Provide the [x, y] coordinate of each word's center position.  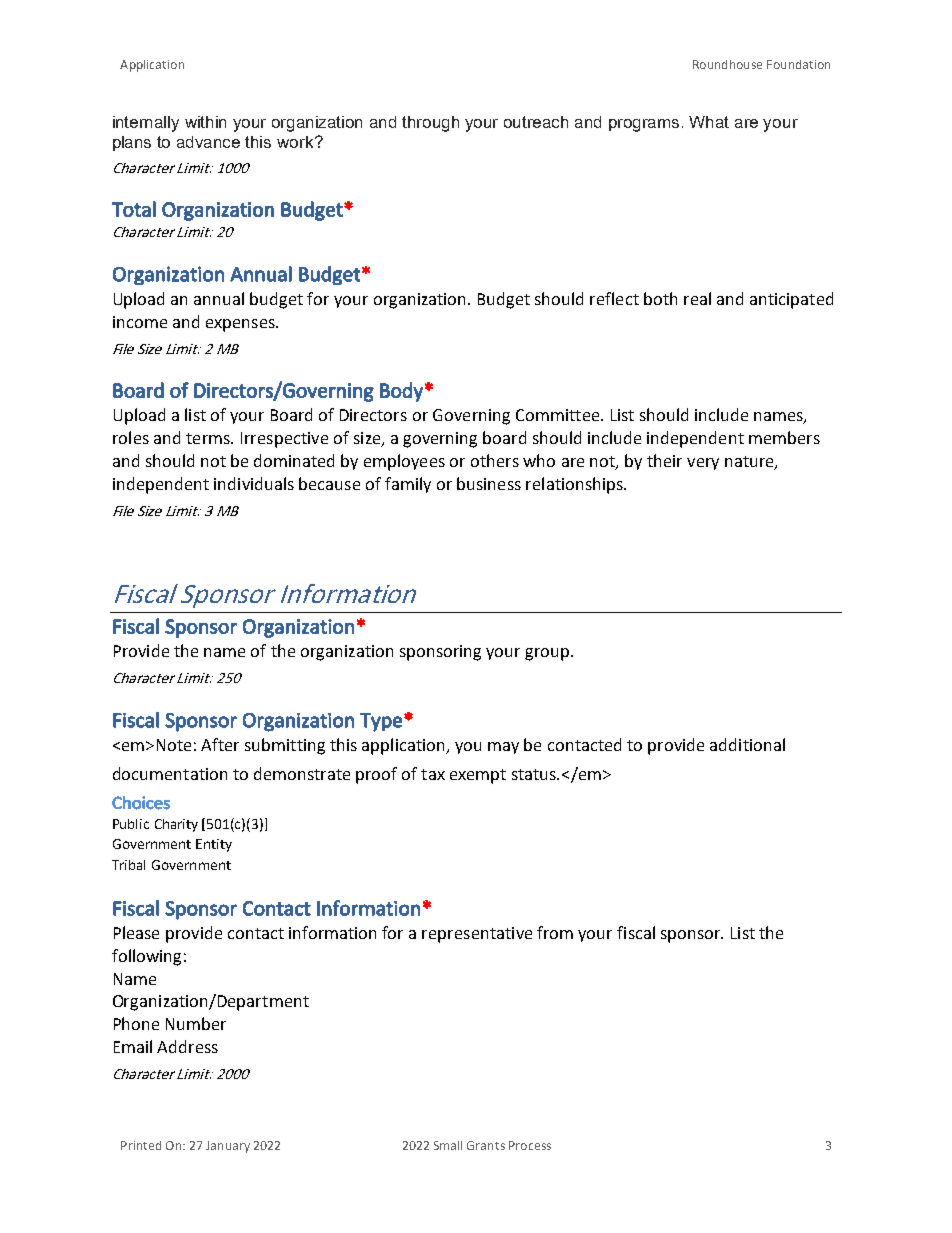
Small [448, 1145]
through [430, 124]
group [548, 654]
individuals [254, 483]
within [205, 122]
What [709, 122]
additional [747, 744]
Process [530, 1145]
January [228, 1147]
